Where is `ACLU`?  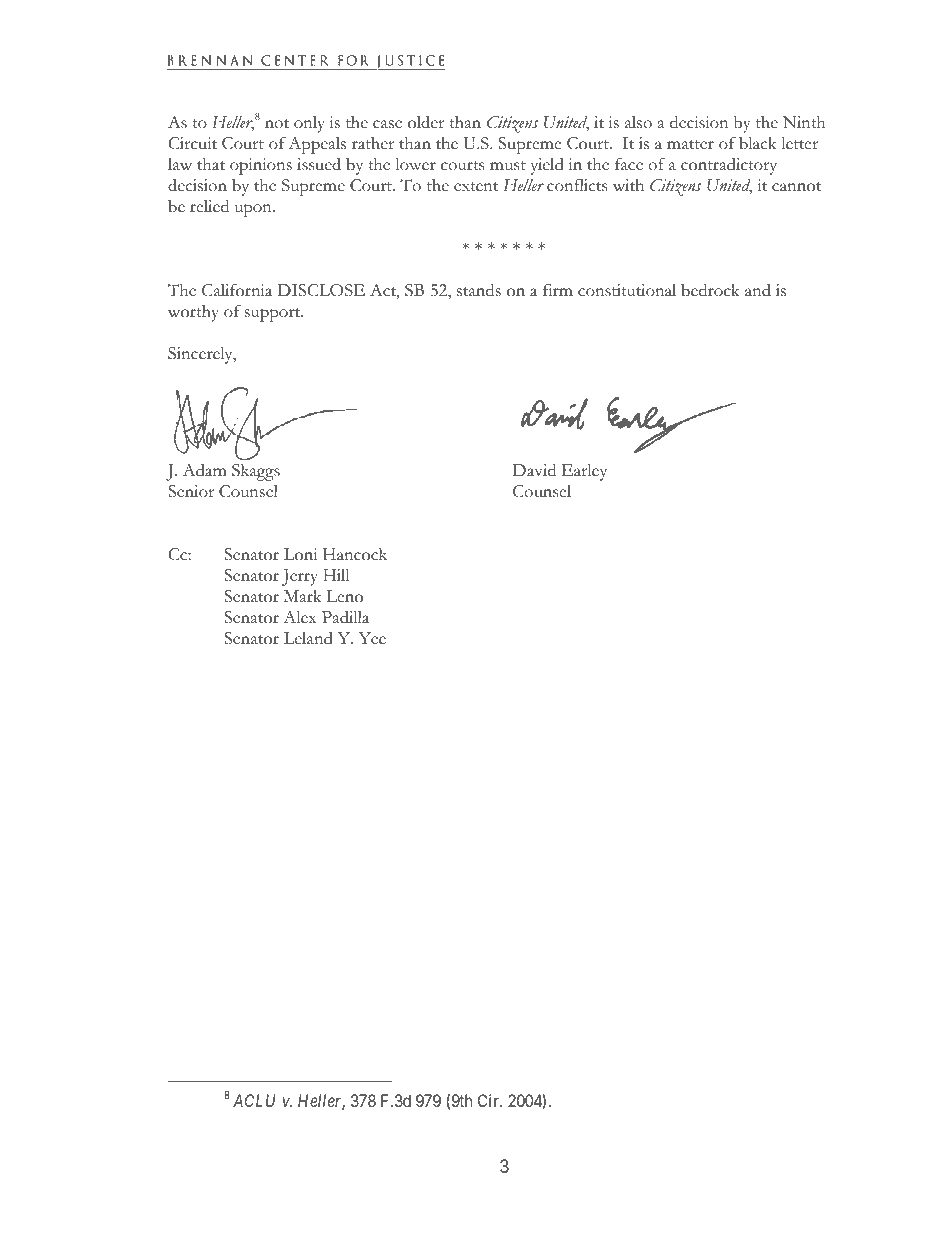
ACLU is located at coordinates (254, 1100).
